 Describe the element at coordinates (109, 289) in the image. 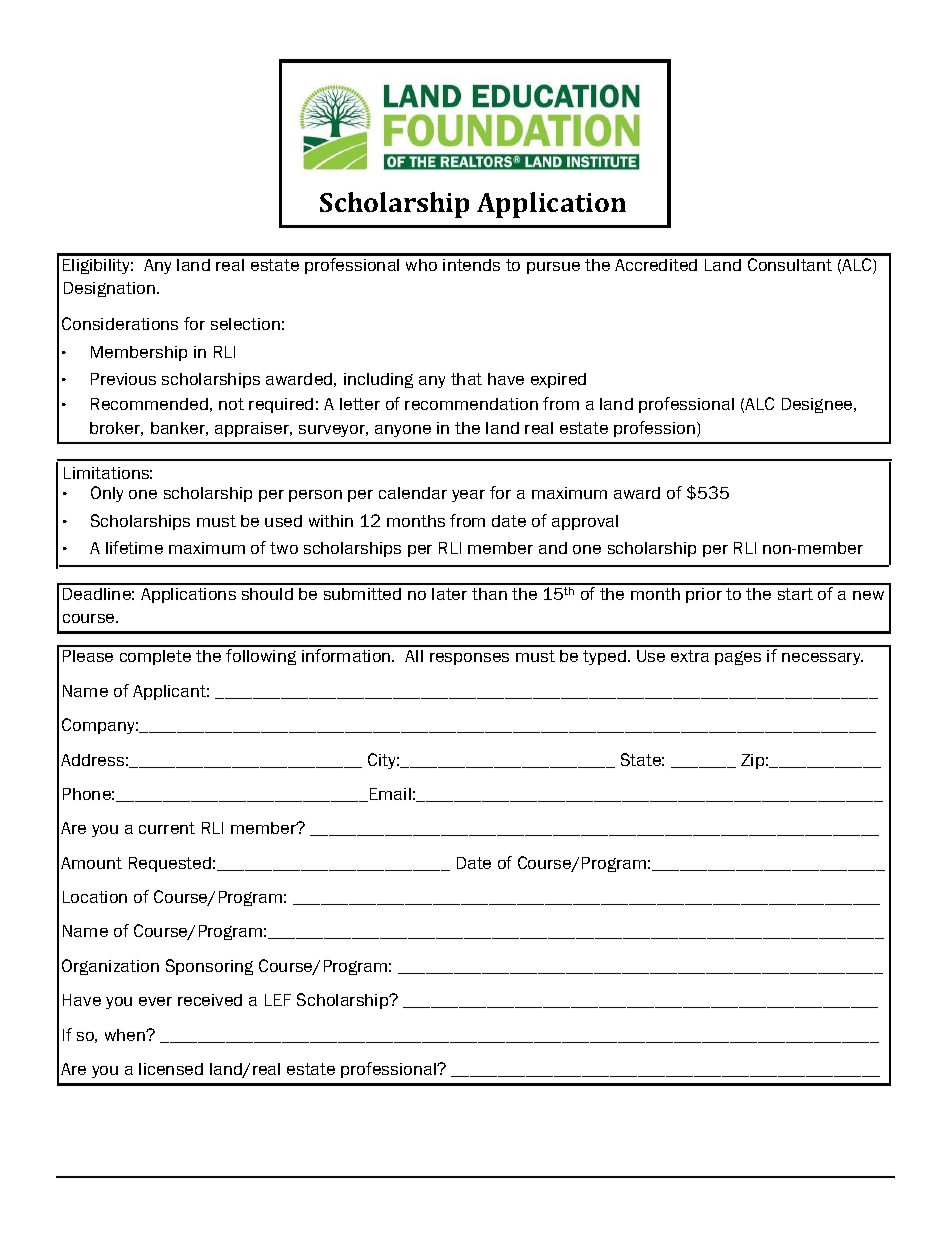

I see `Designation` at that location.
